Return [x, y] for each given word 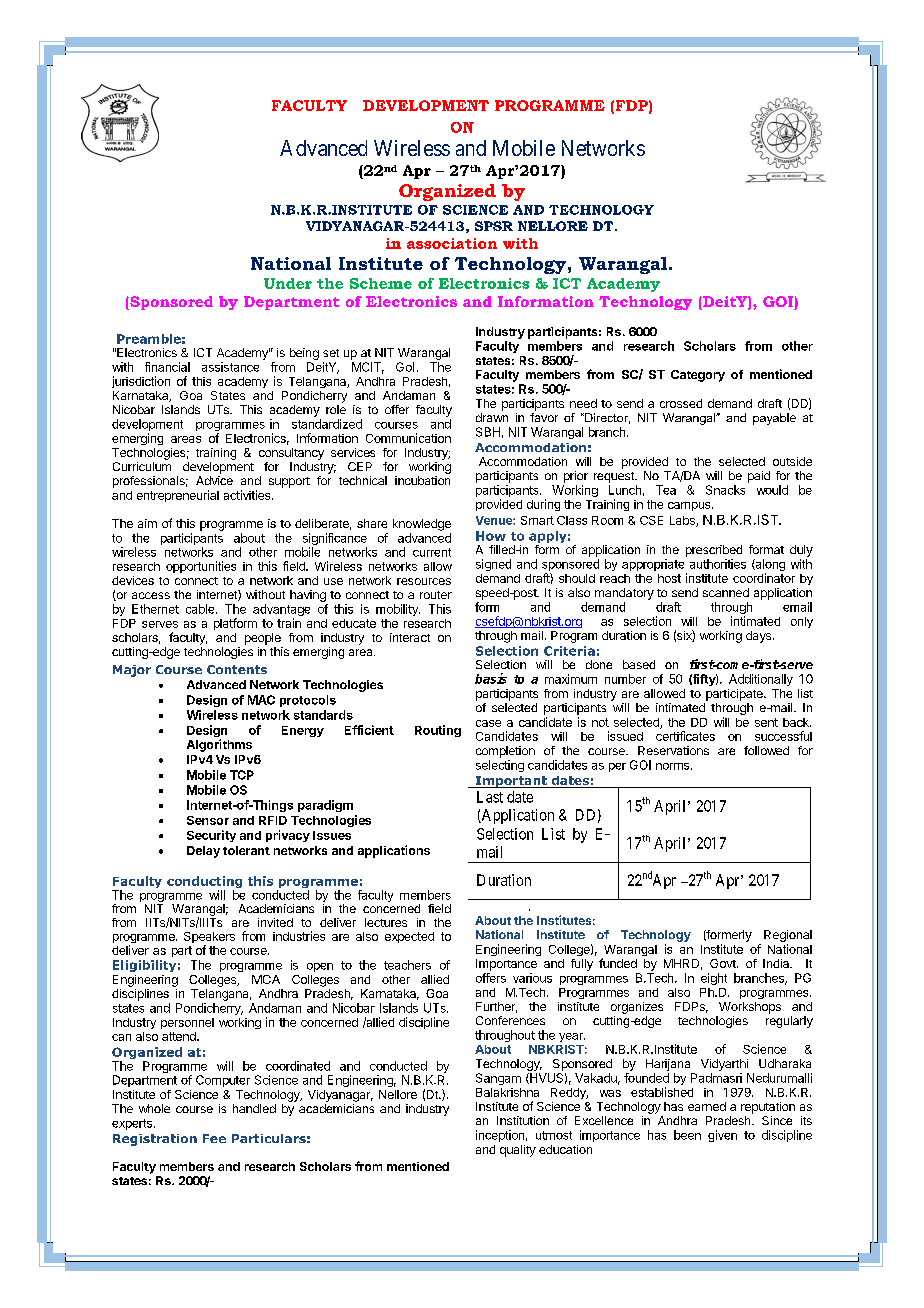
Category [698, 376]
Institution [523, 1120]
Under [288, 283]
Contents [237, 669]
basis [491, 678]
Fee [214, 1138]
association [452, 243]
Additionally [761, 680]
